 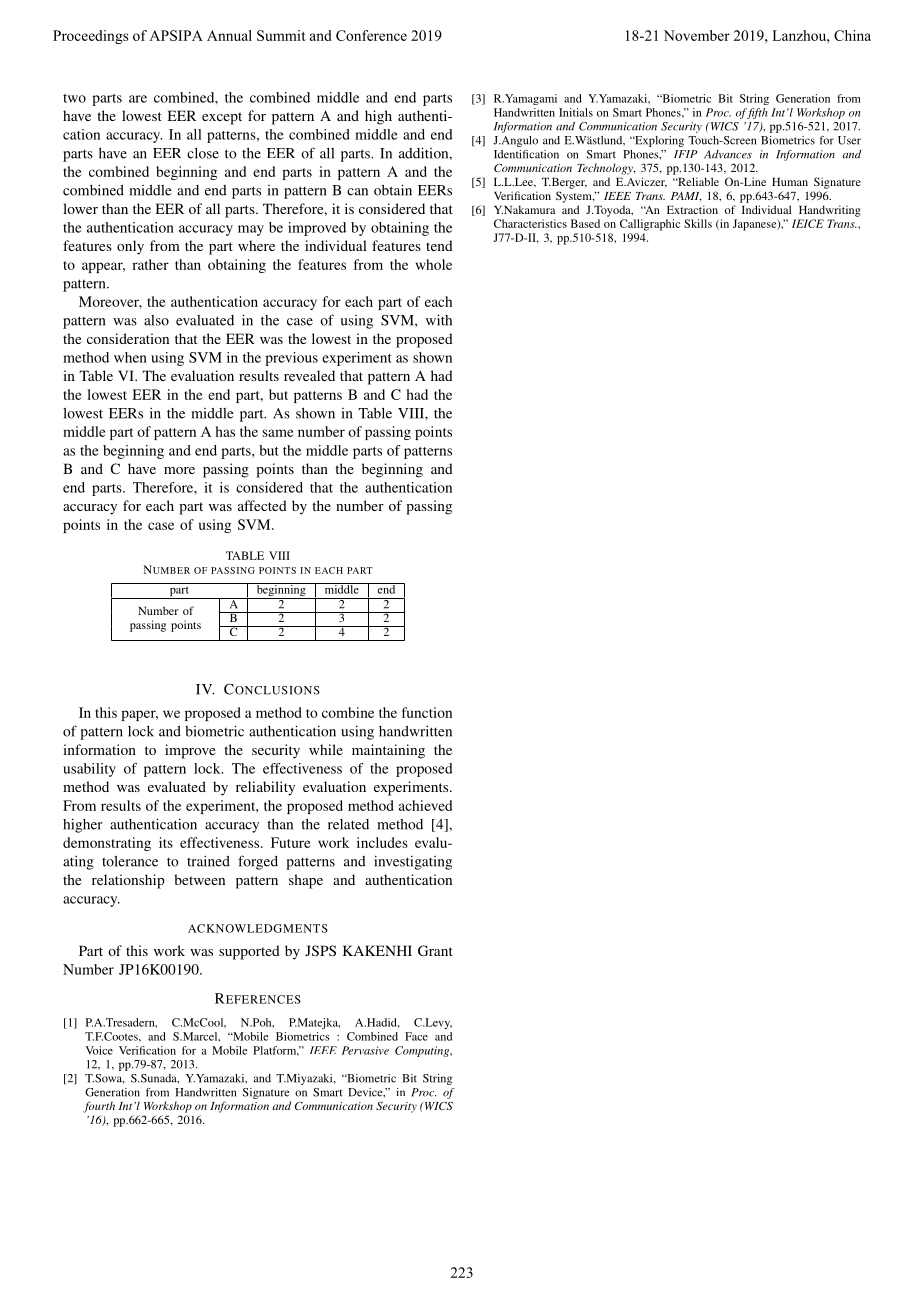 I want to click on Face, so click(x=416, y=1036).
